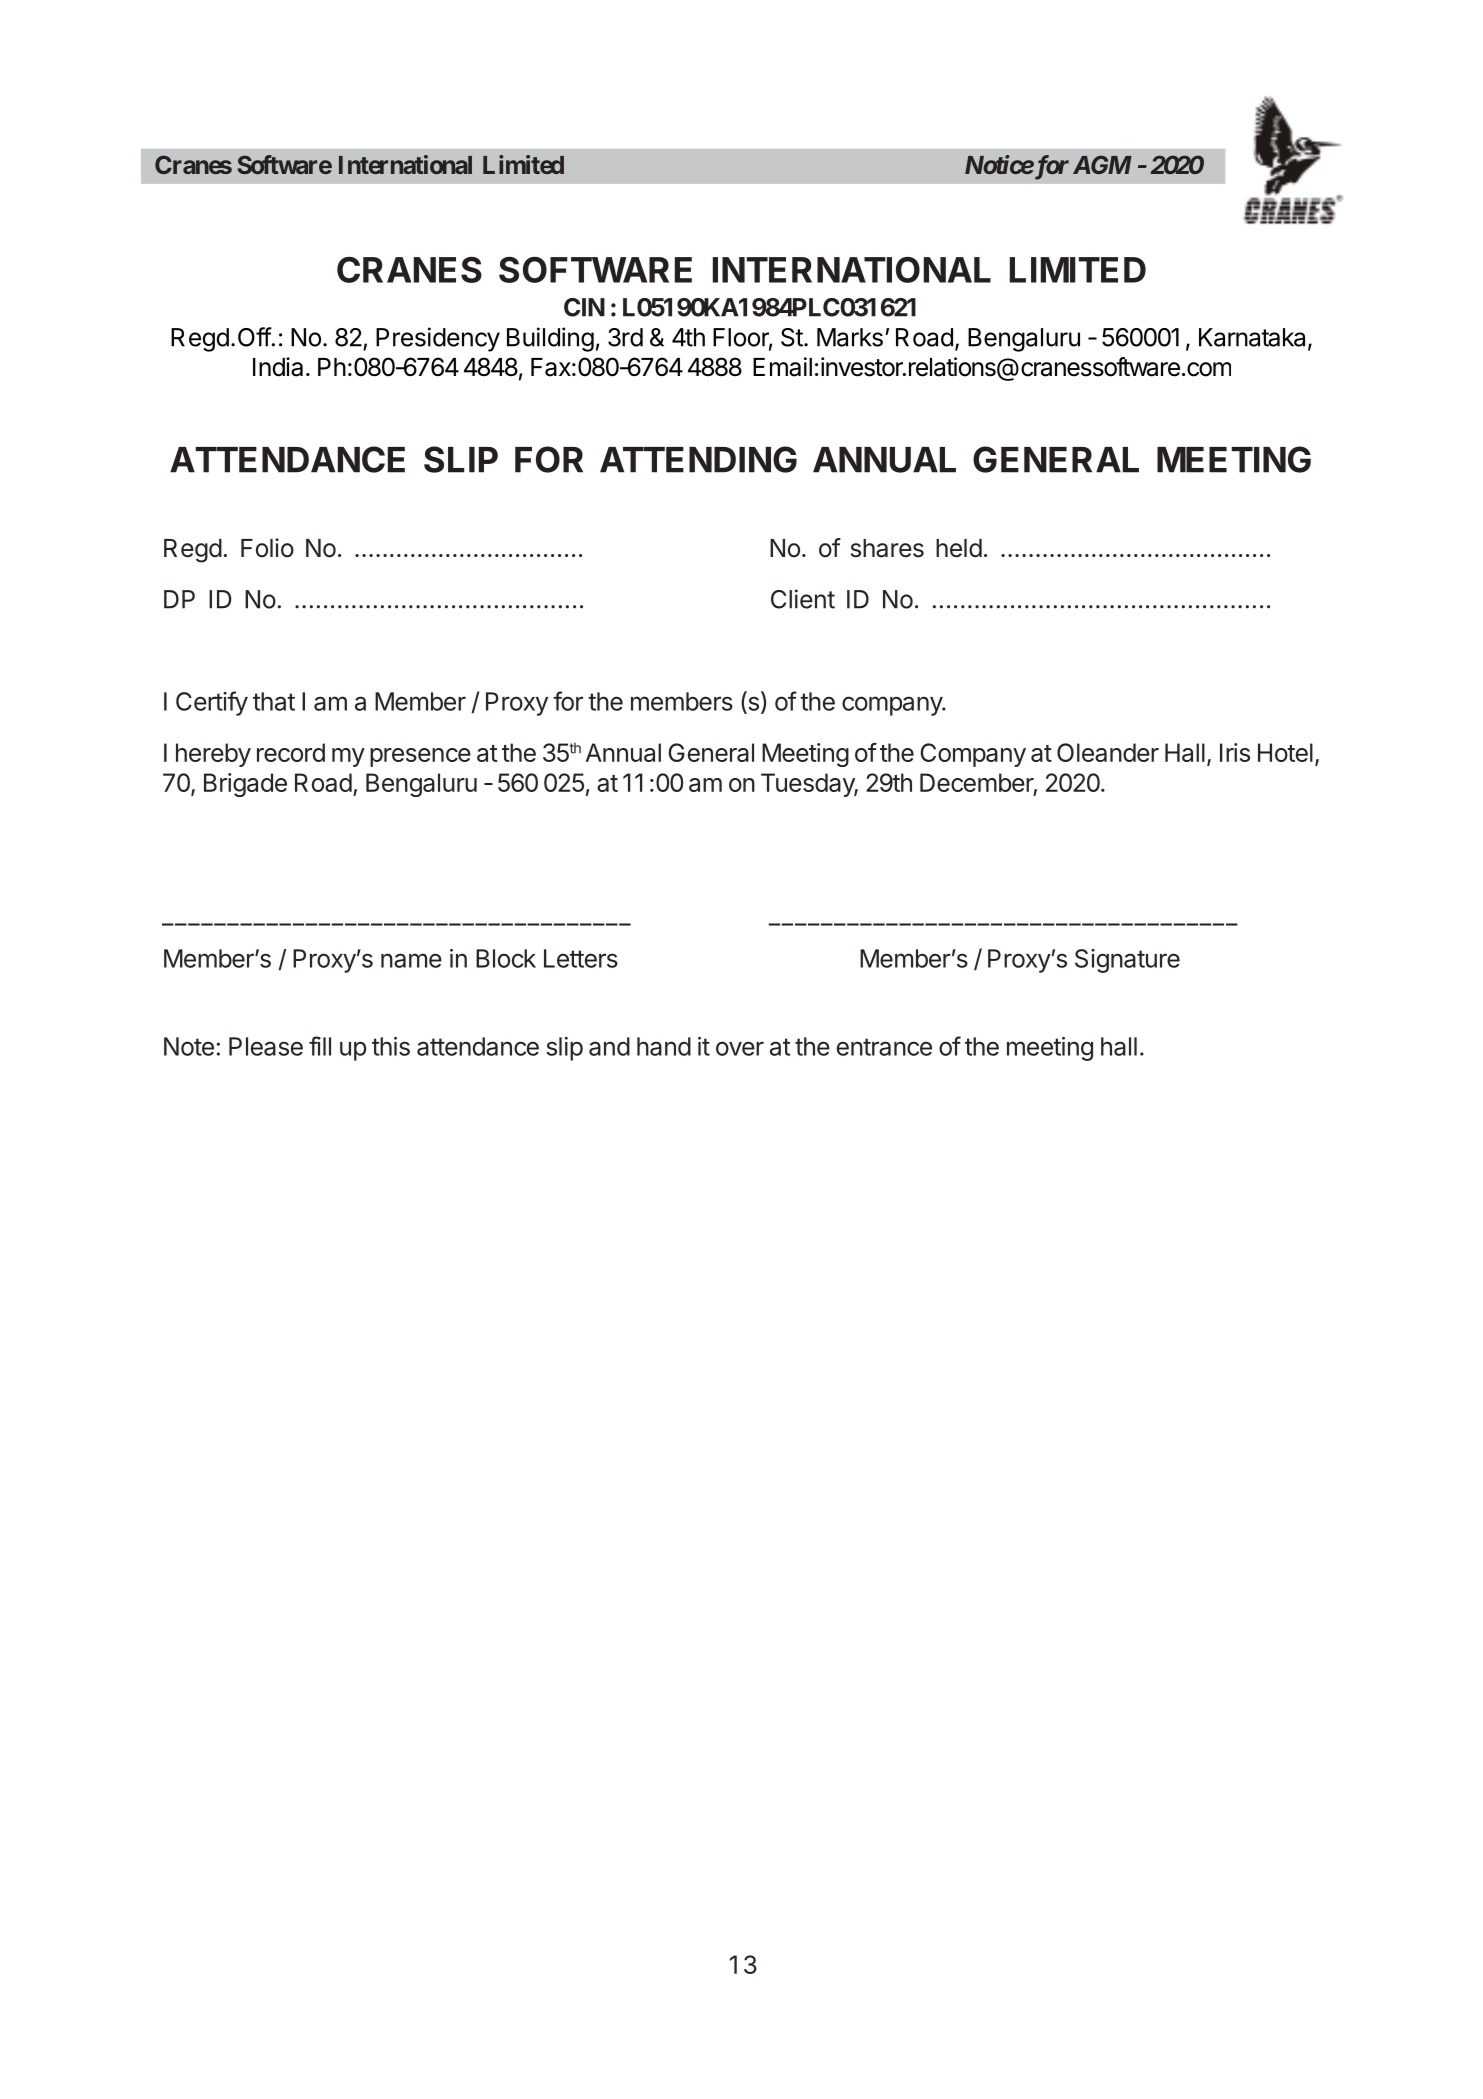 This image has width=1483, height=2099. I want to click on Presidency, so click(438, 339).
